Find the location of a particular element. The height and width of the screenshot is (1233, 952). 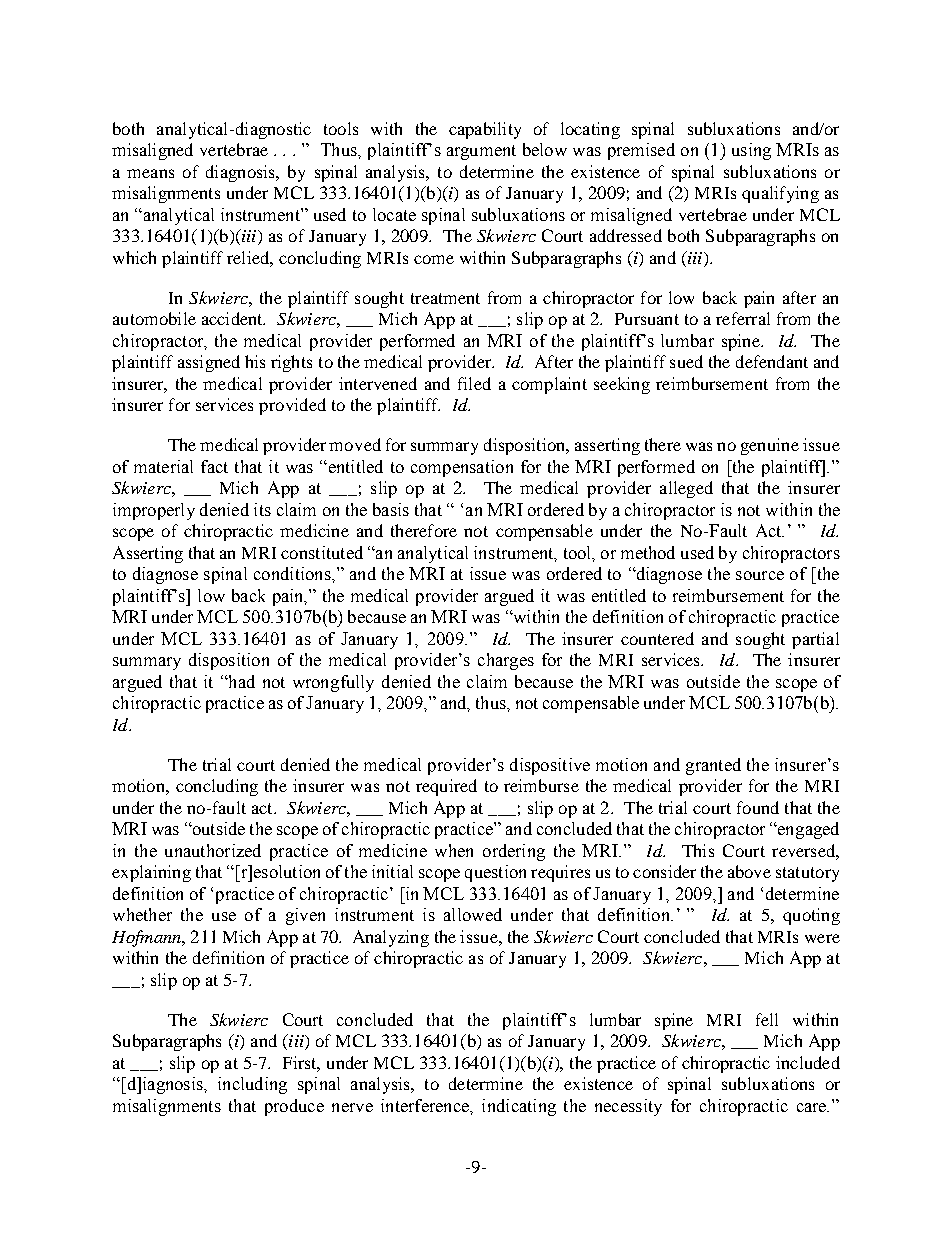

means is located at coordinates (150, 173).
